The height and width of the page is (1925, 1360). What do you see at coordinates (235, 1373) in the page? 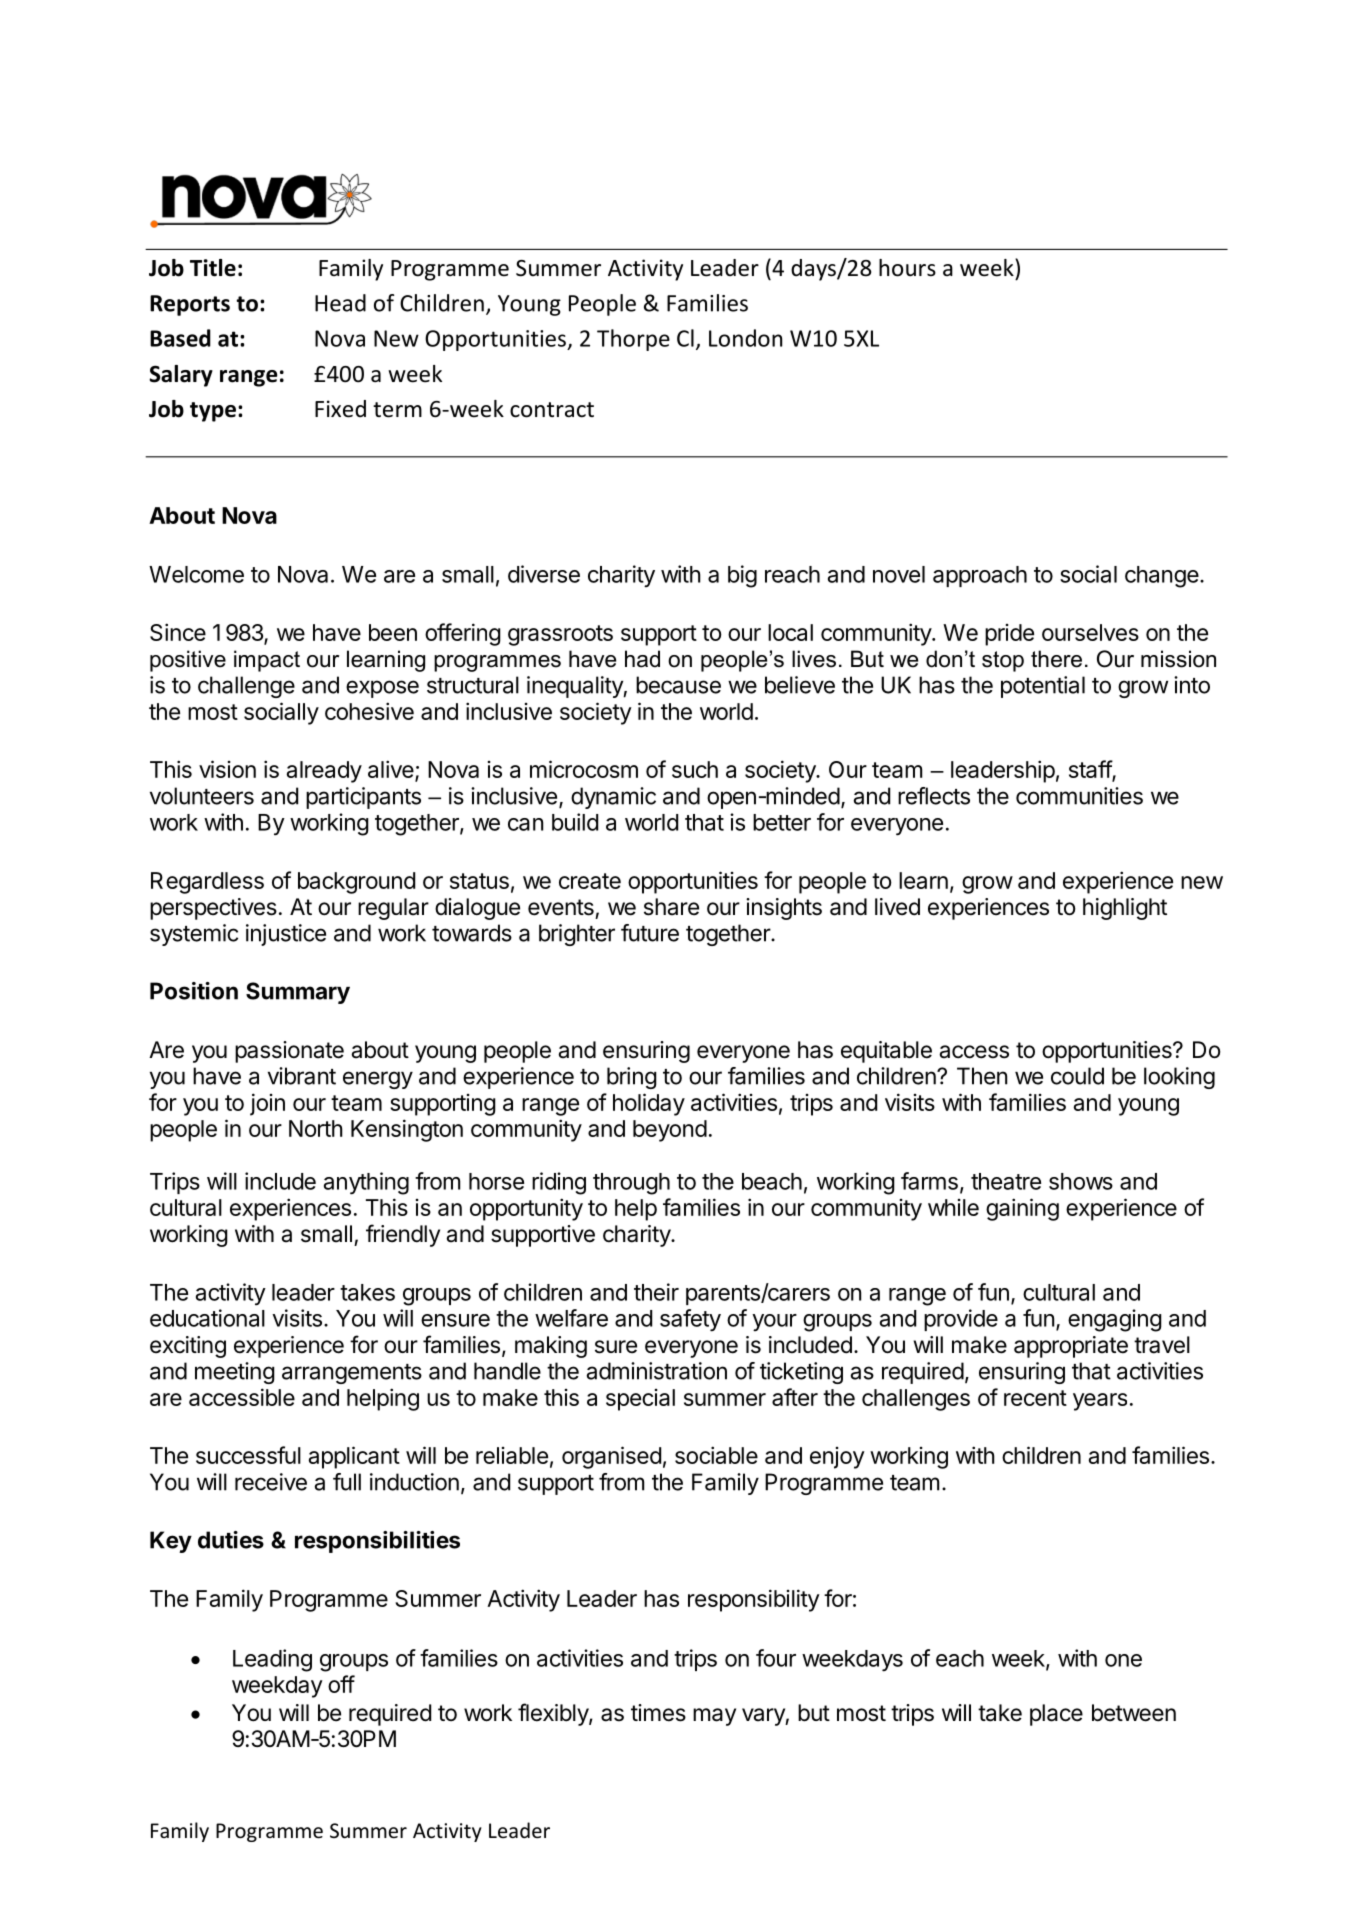
I see `meeting` at bounding box center [235, 1373].
